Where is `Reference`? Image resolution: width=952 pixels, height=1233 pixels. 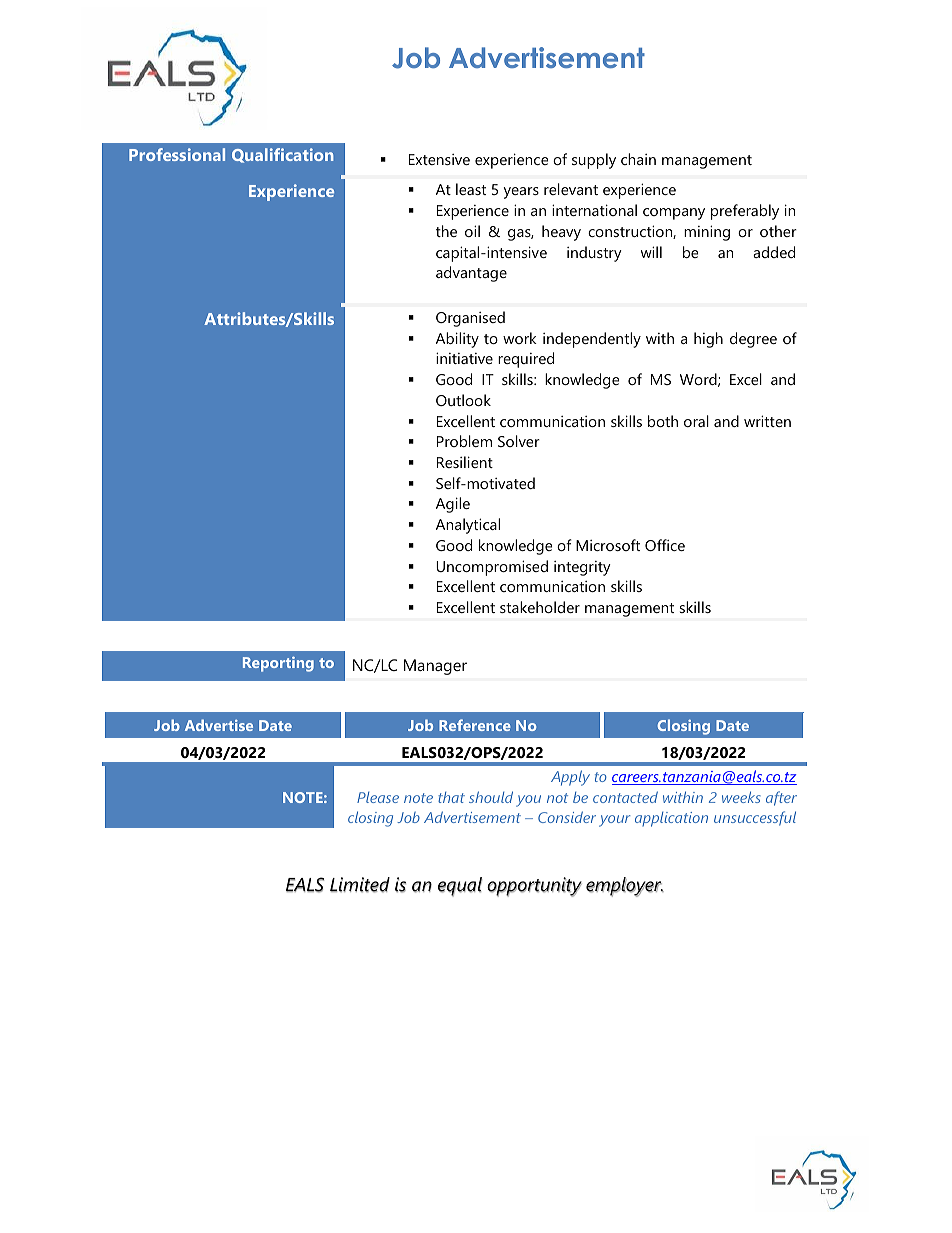
Reference is located at coordinates (475, 725).
